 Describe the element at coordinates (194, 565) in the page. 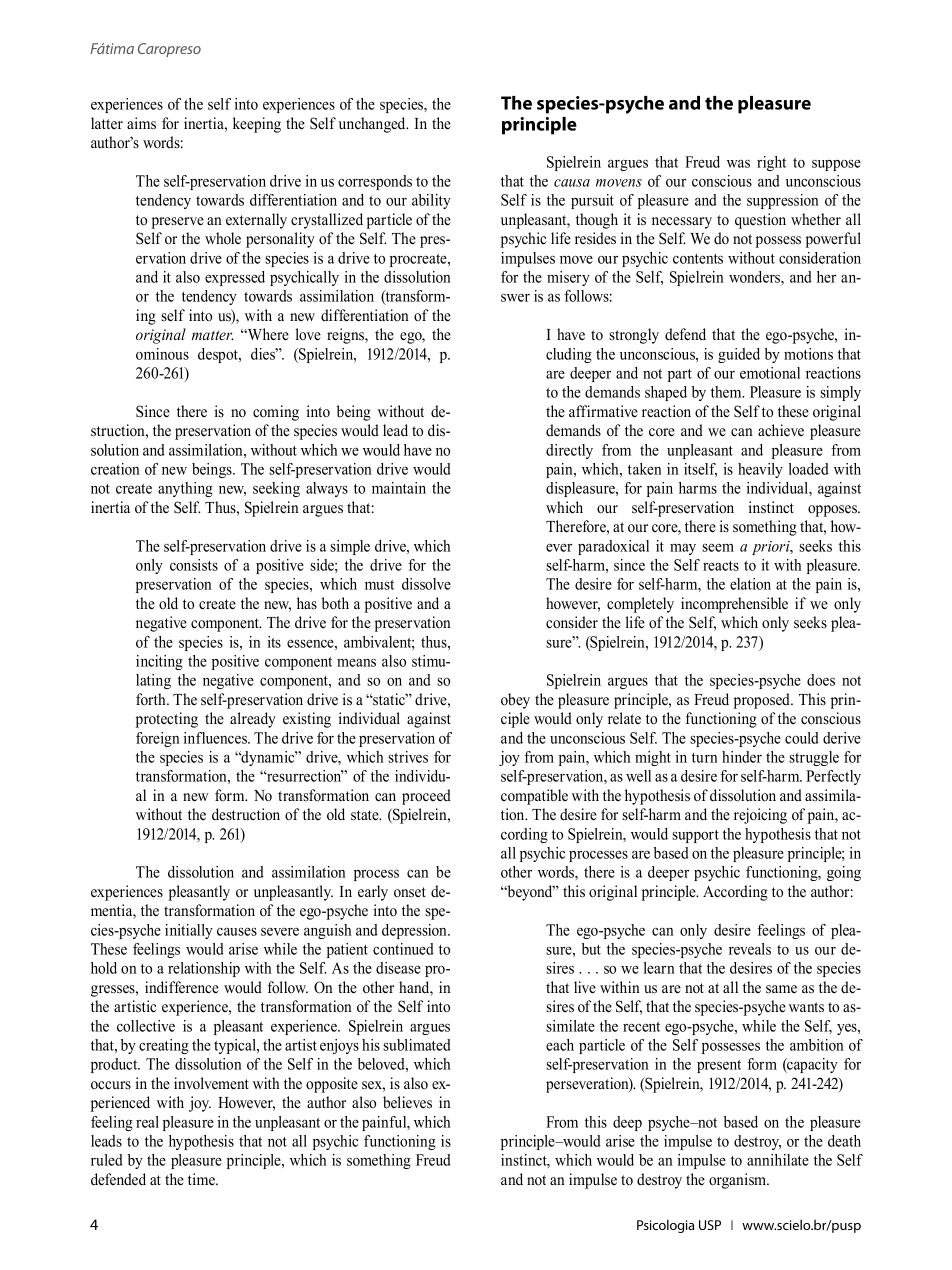

I see `consists` at that location.
